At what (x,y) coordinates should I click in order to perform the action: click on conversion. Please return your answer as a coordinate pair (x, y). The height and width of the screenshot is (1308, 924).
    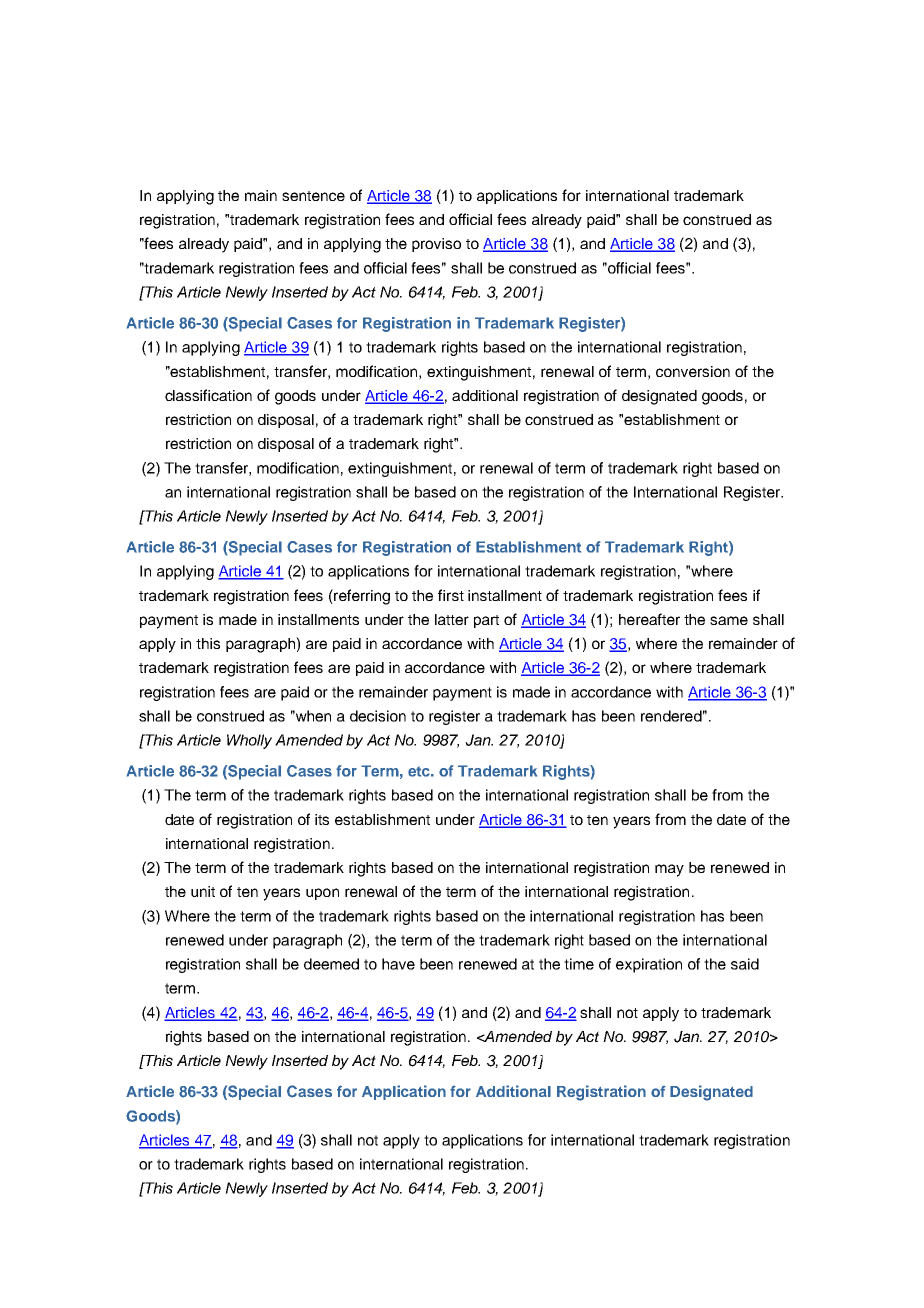
    Looking at the image, I should click on (693, 371).
